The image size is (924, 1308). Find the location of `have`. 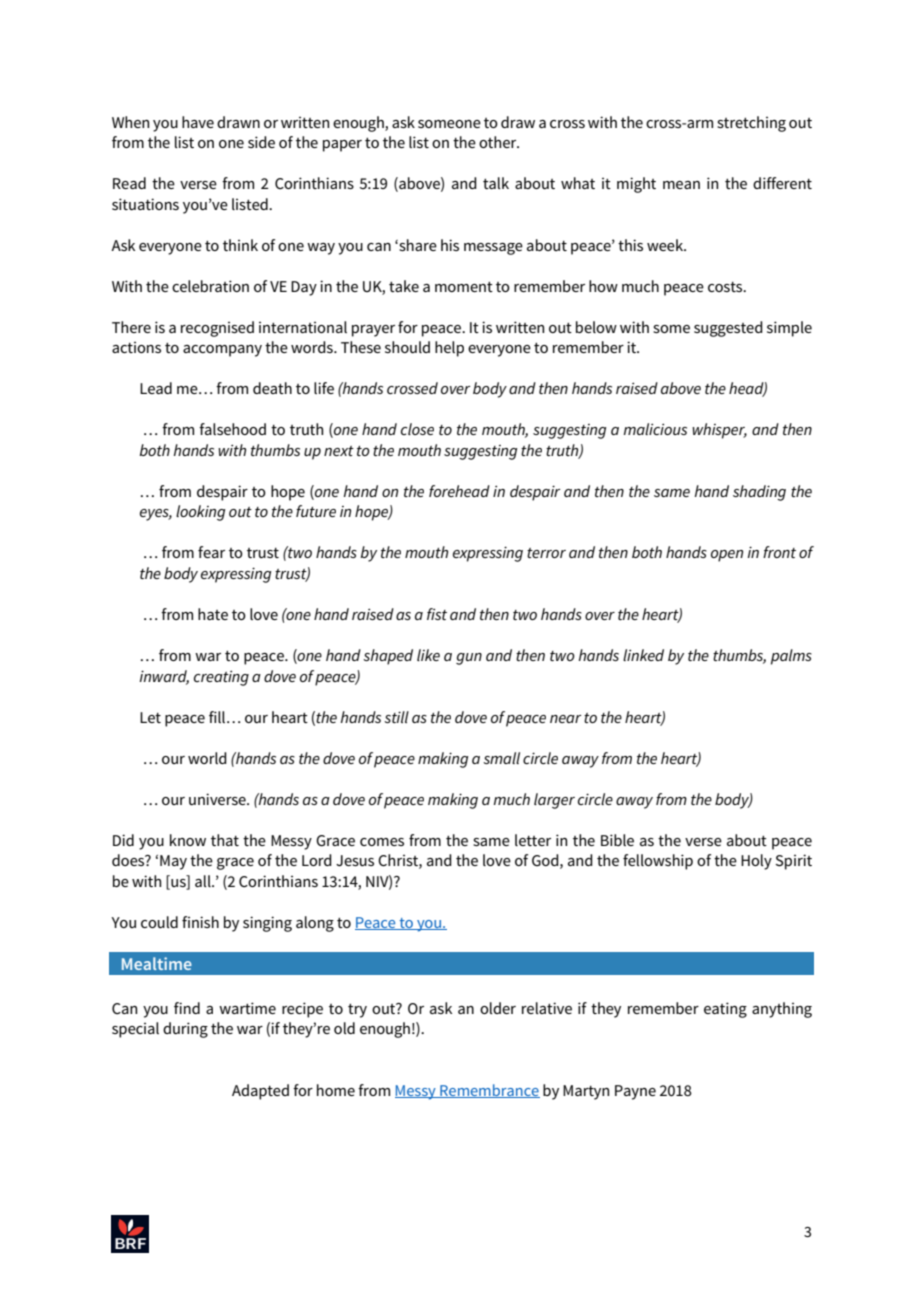

have is located at coordinates (198, 122).
